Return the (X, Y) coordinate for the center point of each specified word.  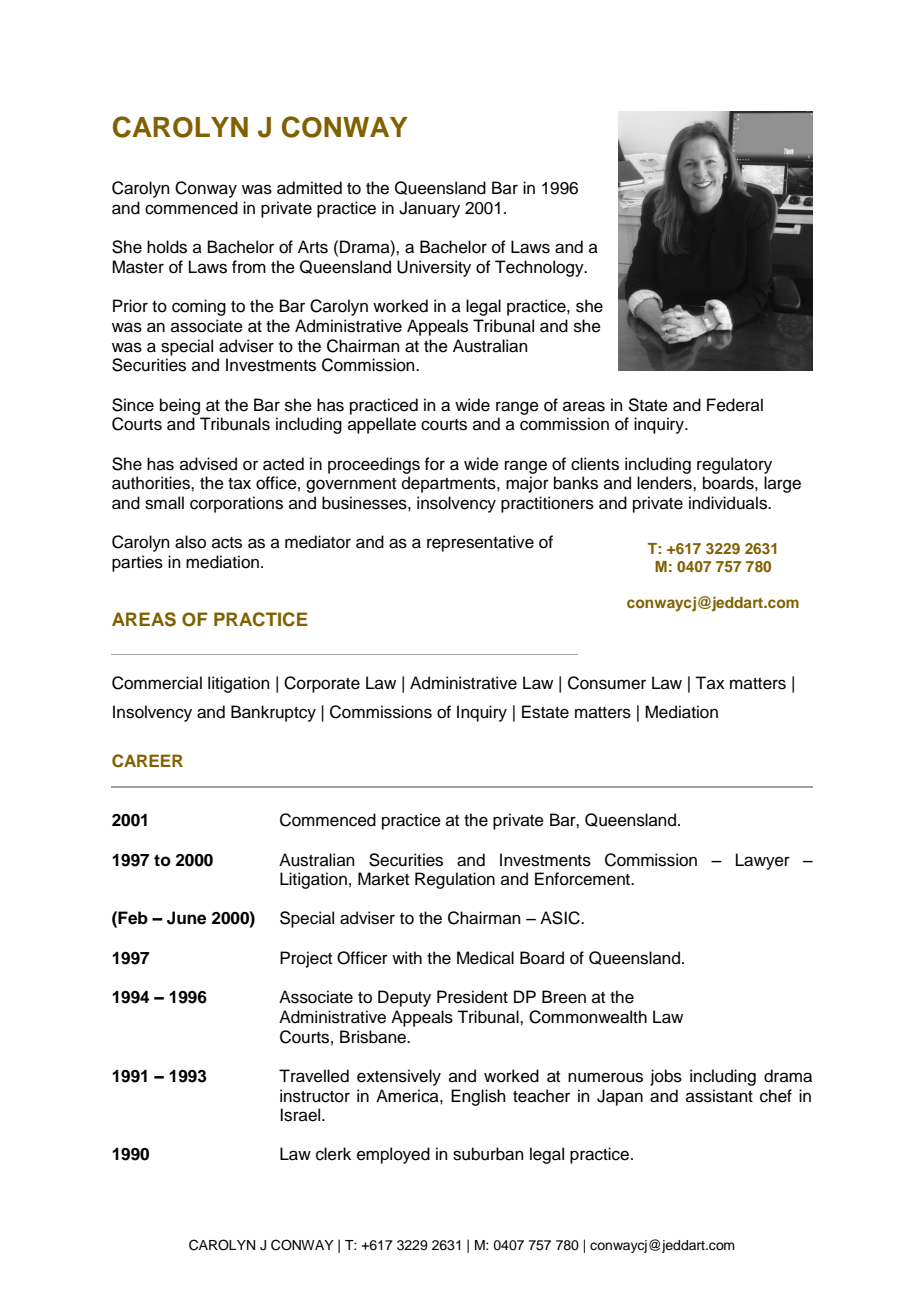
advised (208, 464)
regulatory (734, 465)
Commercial (157, 683)
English (478, 1097)
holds (167, 247)
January (429, 209)
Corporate (322, 684)
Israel (301, 1115)
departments (450, 484)
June (186, 918)
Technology (540, 268)
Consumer (607, 683)
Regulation (455, 880)
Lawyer (763, 861)
